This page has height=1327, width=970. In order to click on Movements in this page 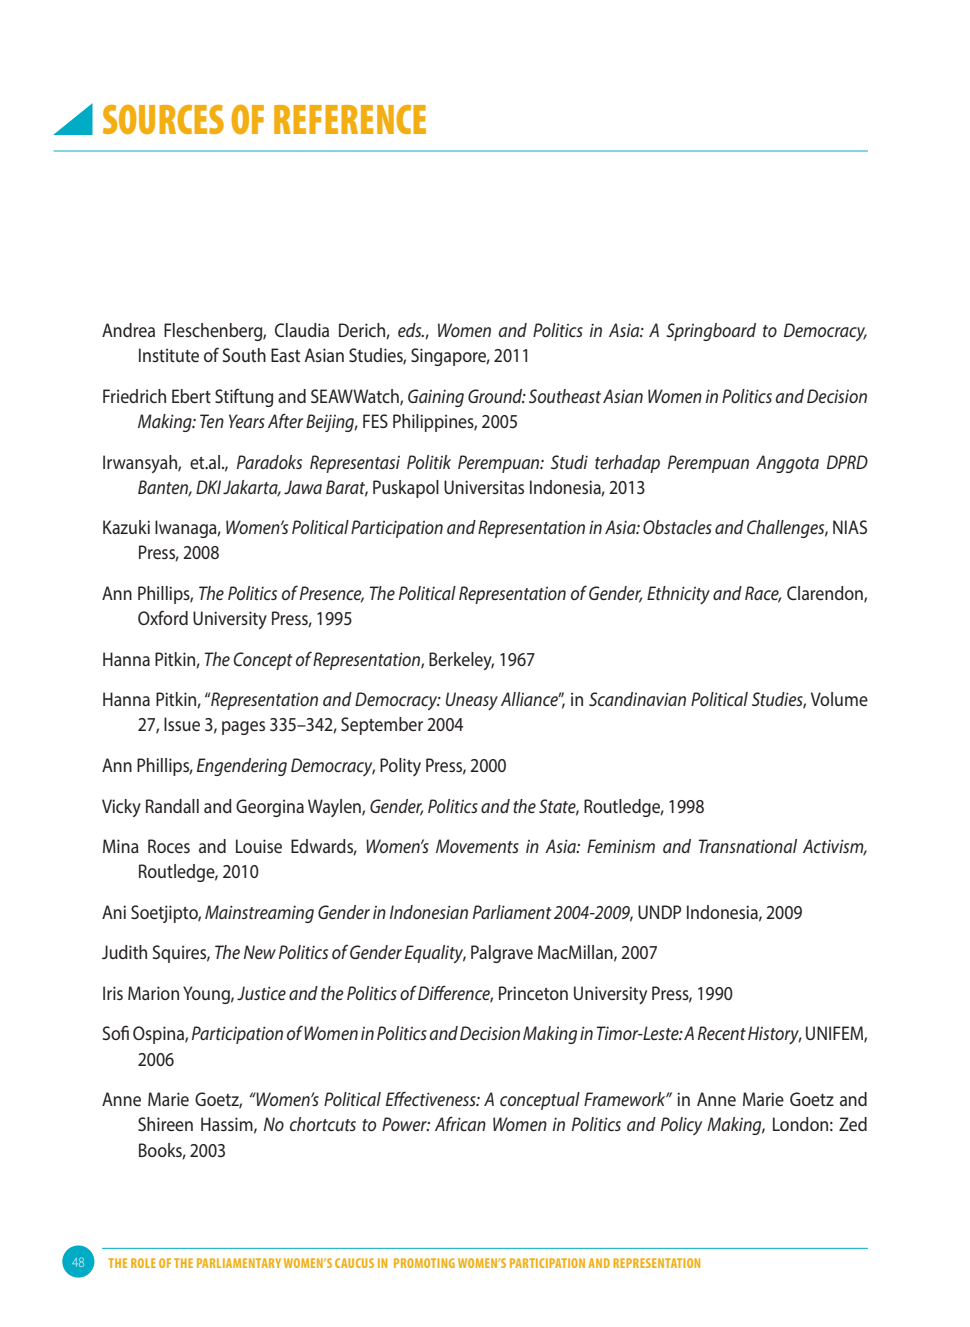, I will do `click(477, 846)`.
